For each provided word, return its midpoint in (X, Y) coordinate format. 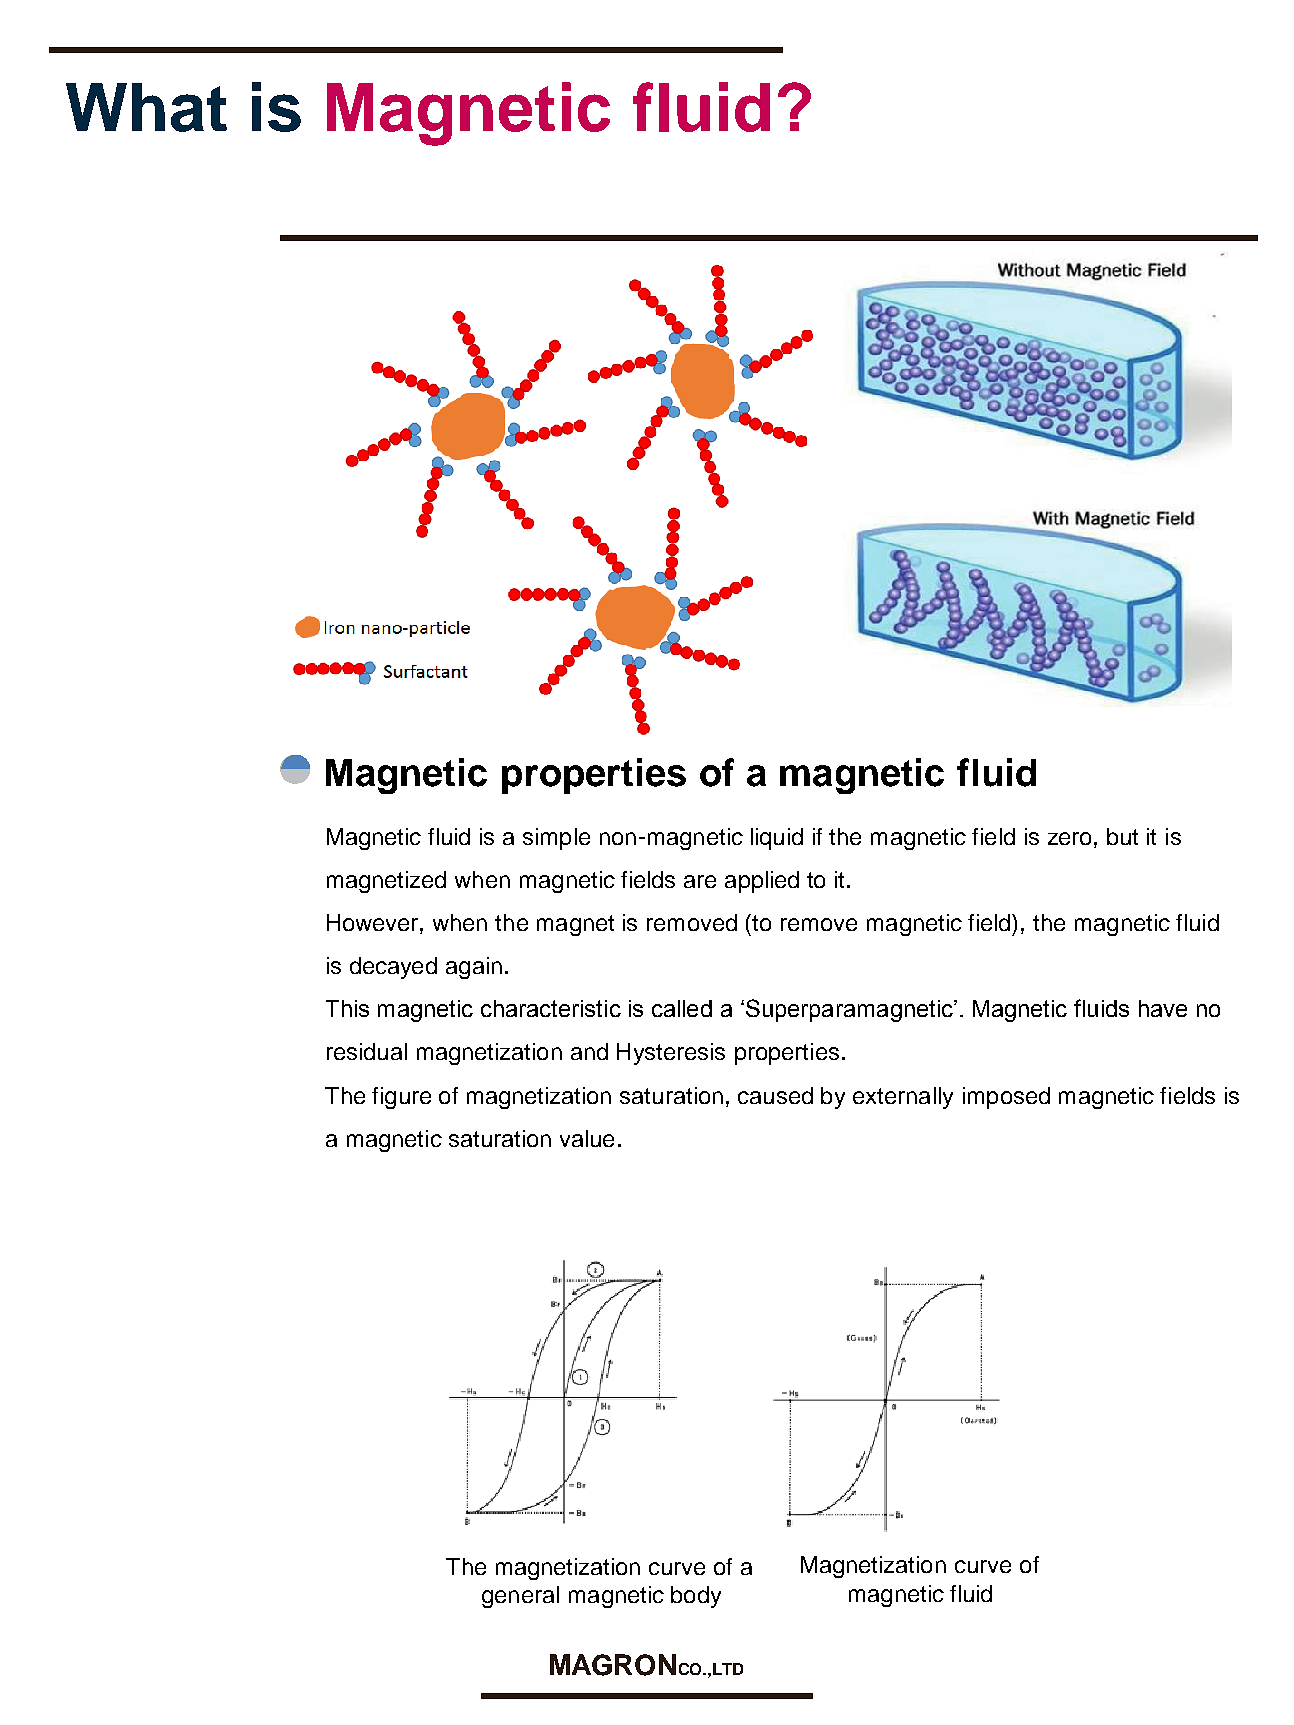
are (700, 881)
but (1122, 836)
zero (1069, 838)
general (520, 1597)
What (146, 107)
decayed (393, 968)
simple (556, 839)
